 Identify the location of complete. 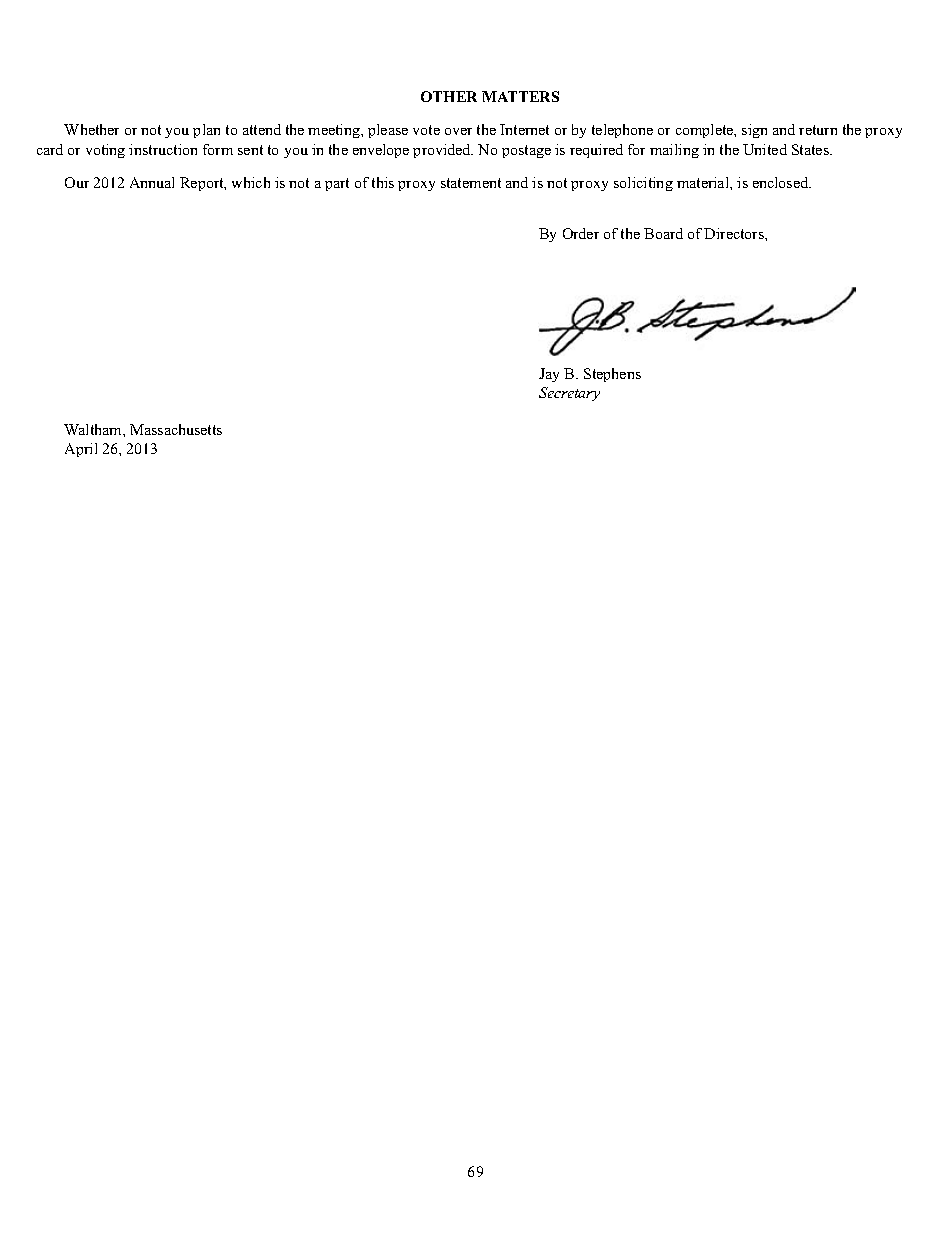
(706, 131).
